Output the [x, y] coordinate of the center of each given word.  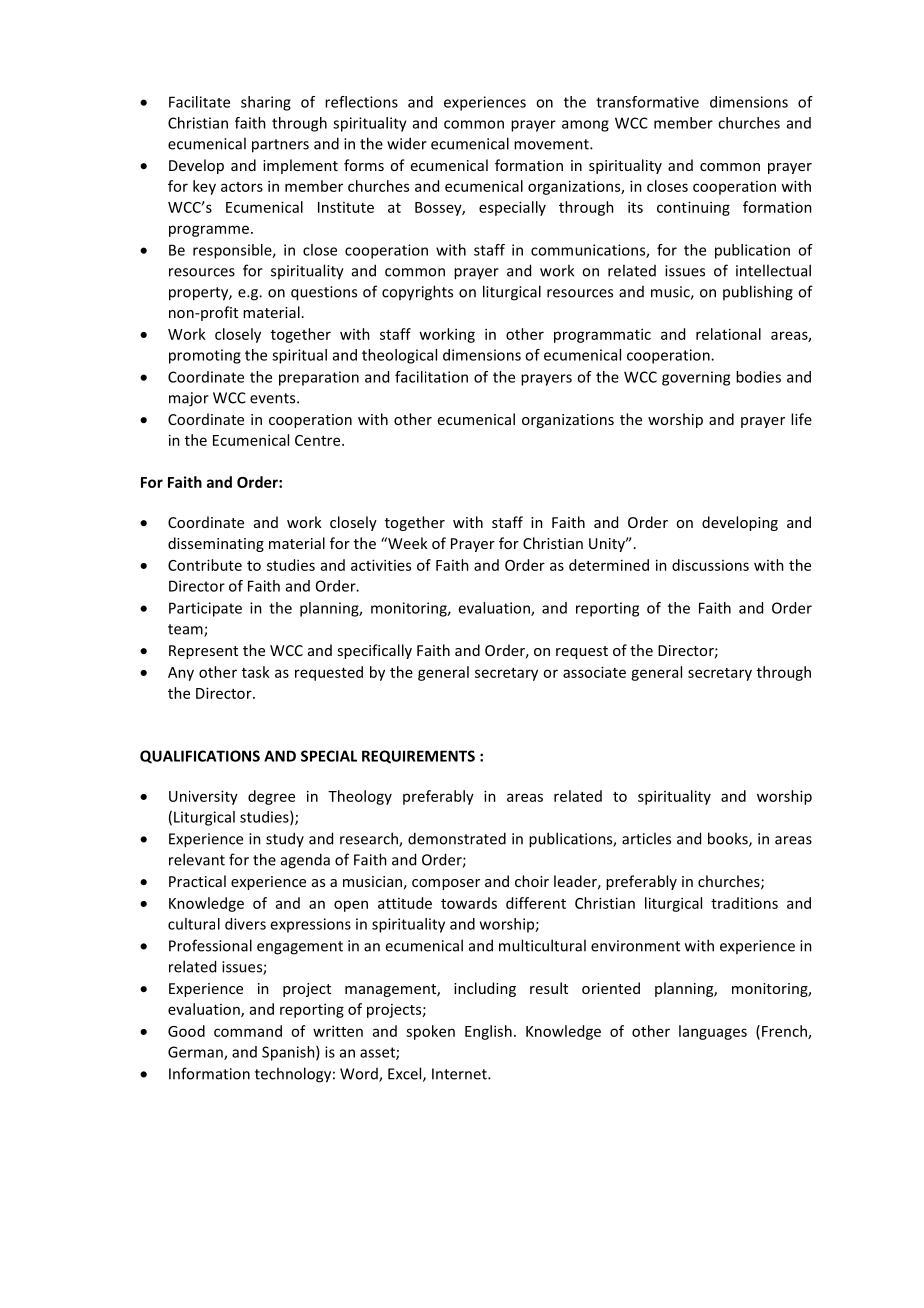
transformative [647, 102]
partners [280, 146]
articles [646, 838]
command [248, 1031]
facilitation [431, 377]
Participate [205, 609]
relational [728, 334]
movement [552, 144]
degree [271, 797]
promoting [205, 356]
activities [381, 565]
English [488, 1032]
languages [713, 1032]
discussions [710, 565]
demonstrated [457, 838]
